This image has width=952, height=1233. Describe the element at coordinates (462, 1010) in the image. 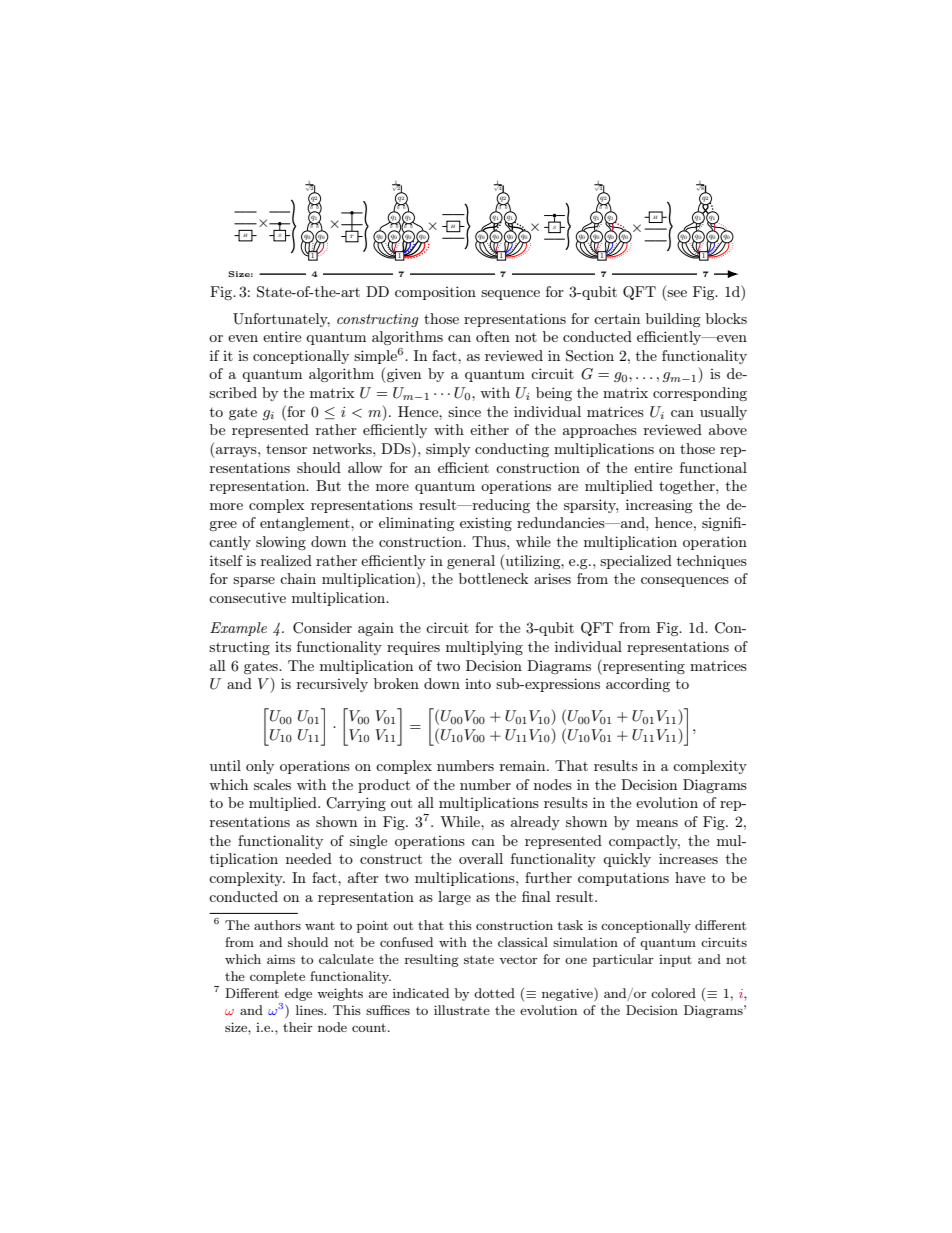

I see `illustrate` at that location.
